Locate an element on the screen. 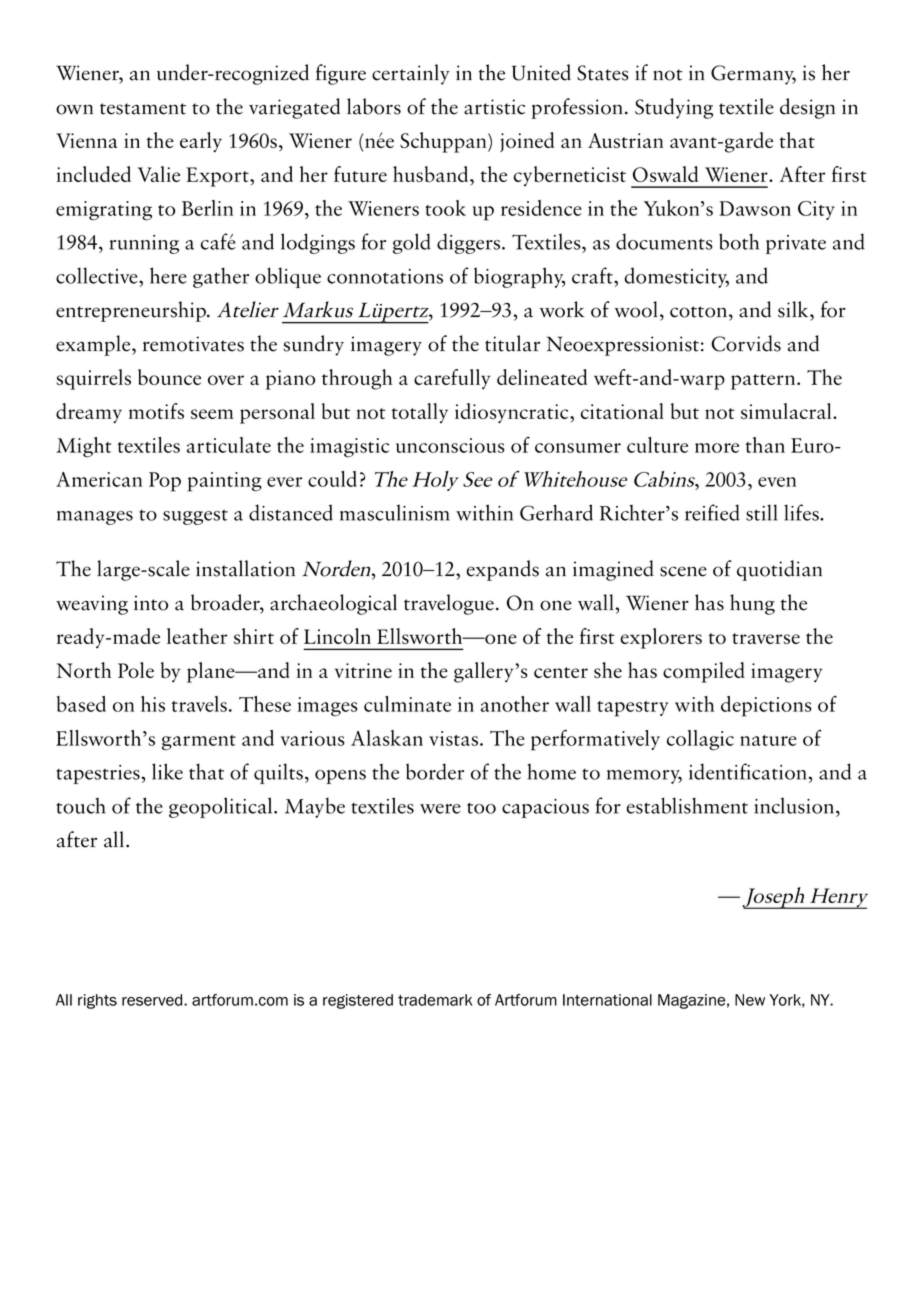  compiled is located at coordinates (704, 672).
